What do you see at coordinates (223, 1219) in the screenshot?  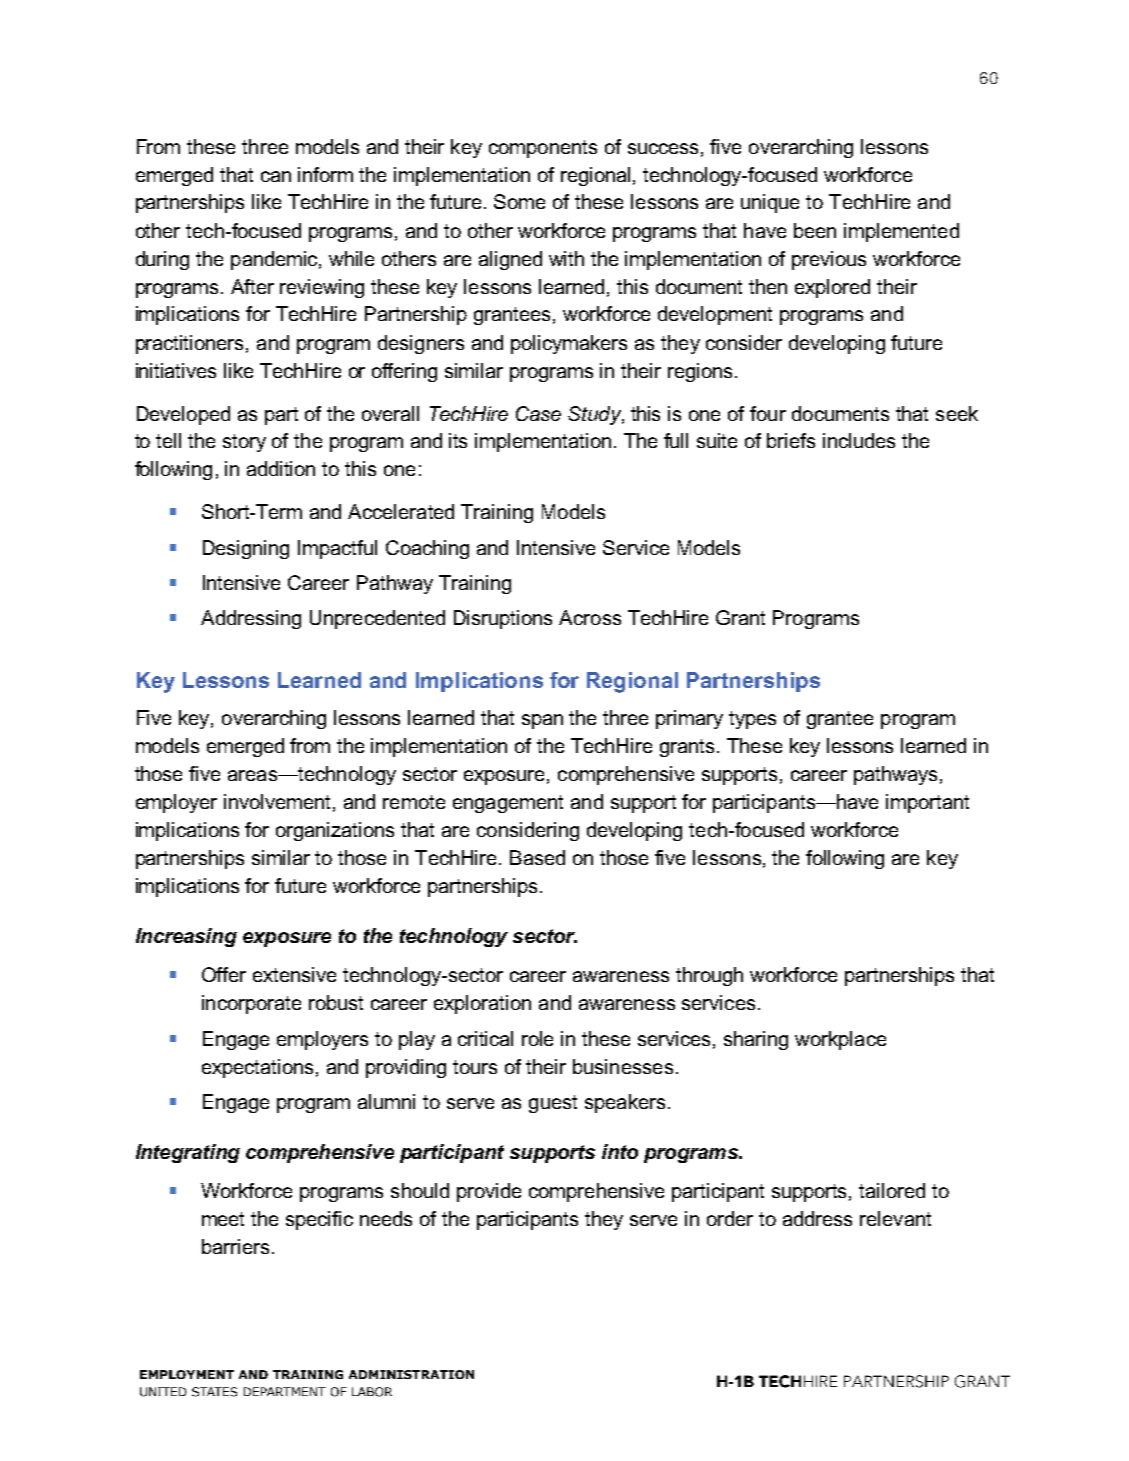 I see `meet` at bounding box center [223, 1219].
